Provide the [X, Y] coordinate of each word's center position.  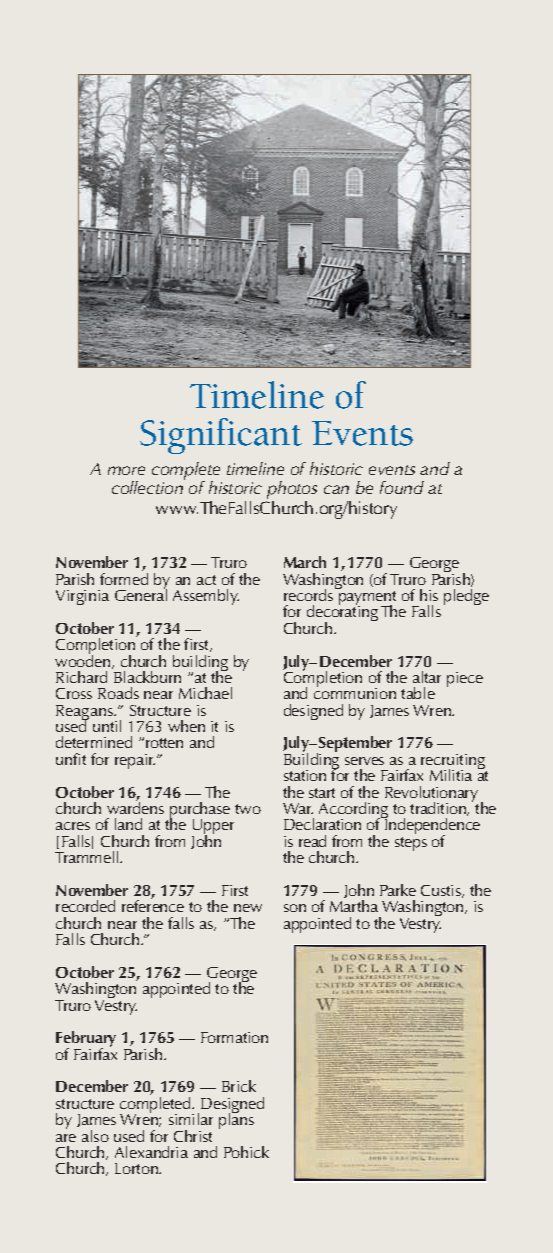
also [95, 1136]
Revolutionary [431, 795]
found [402, 487]
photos [292, 490]
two [248, 809]
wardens [135, 806]
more [126, 470]
